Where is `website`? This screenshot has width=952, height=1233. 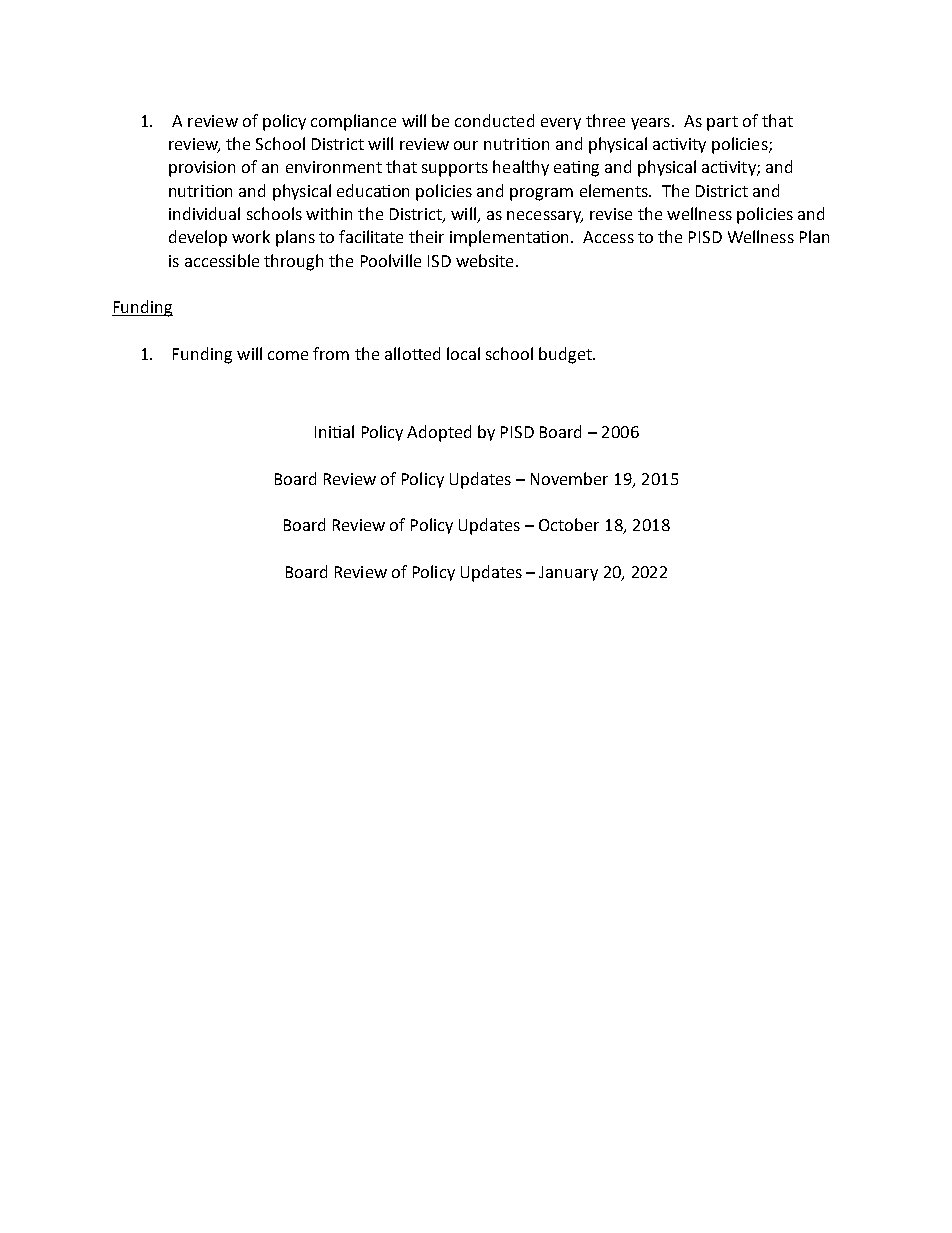
website is located at coordinates (484, 260).
